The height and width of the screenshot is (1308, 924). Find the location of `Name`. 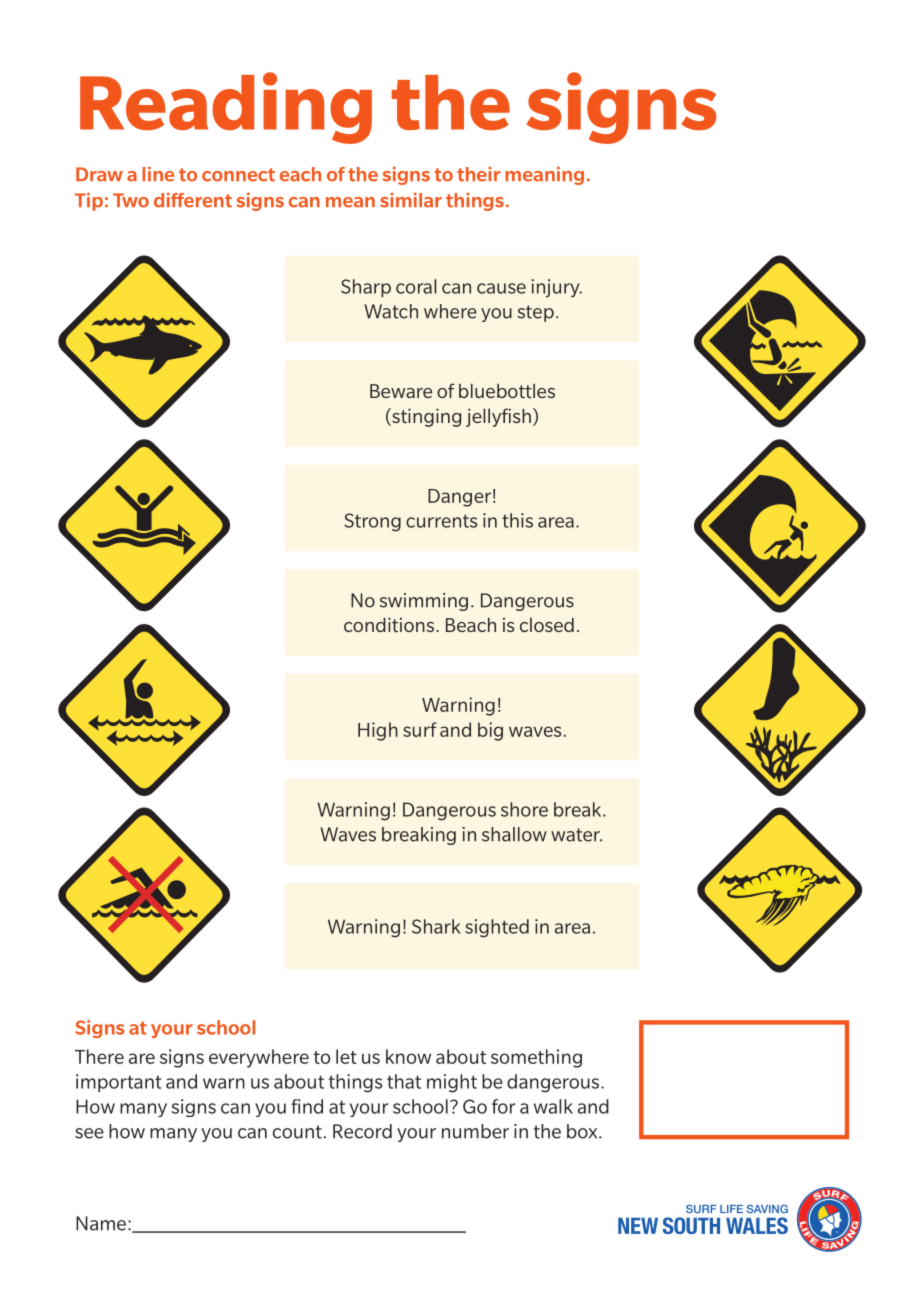

Name is located at coordinates (101, 1223).
